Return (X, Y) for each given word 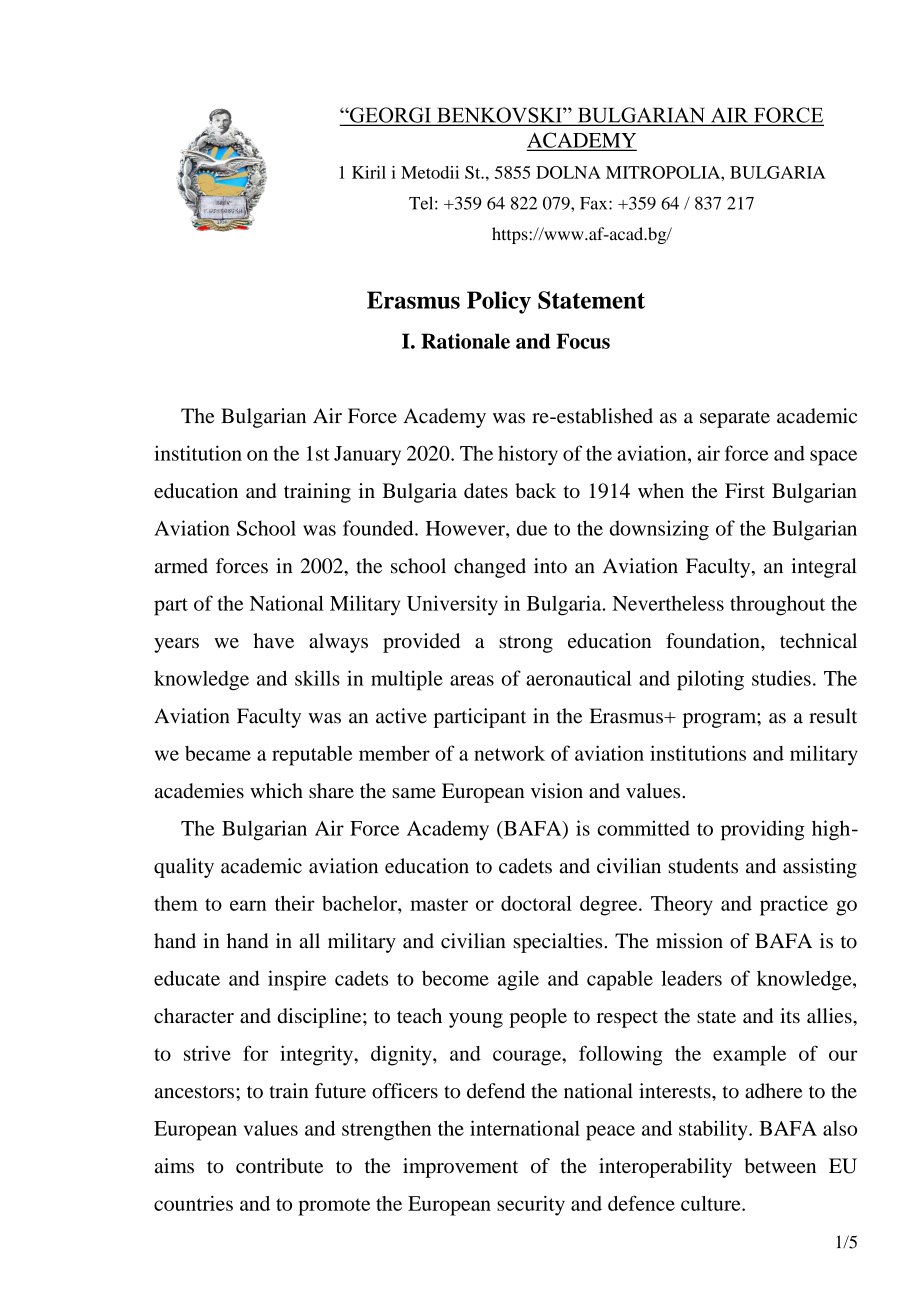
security (531, 1206)
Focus (583, 341)
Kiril (369, 172)
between (780, 1166)
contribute (279, 1166)
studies (781, 678)
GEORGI (390, 116)
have (273, 641)
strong (526, 644)
